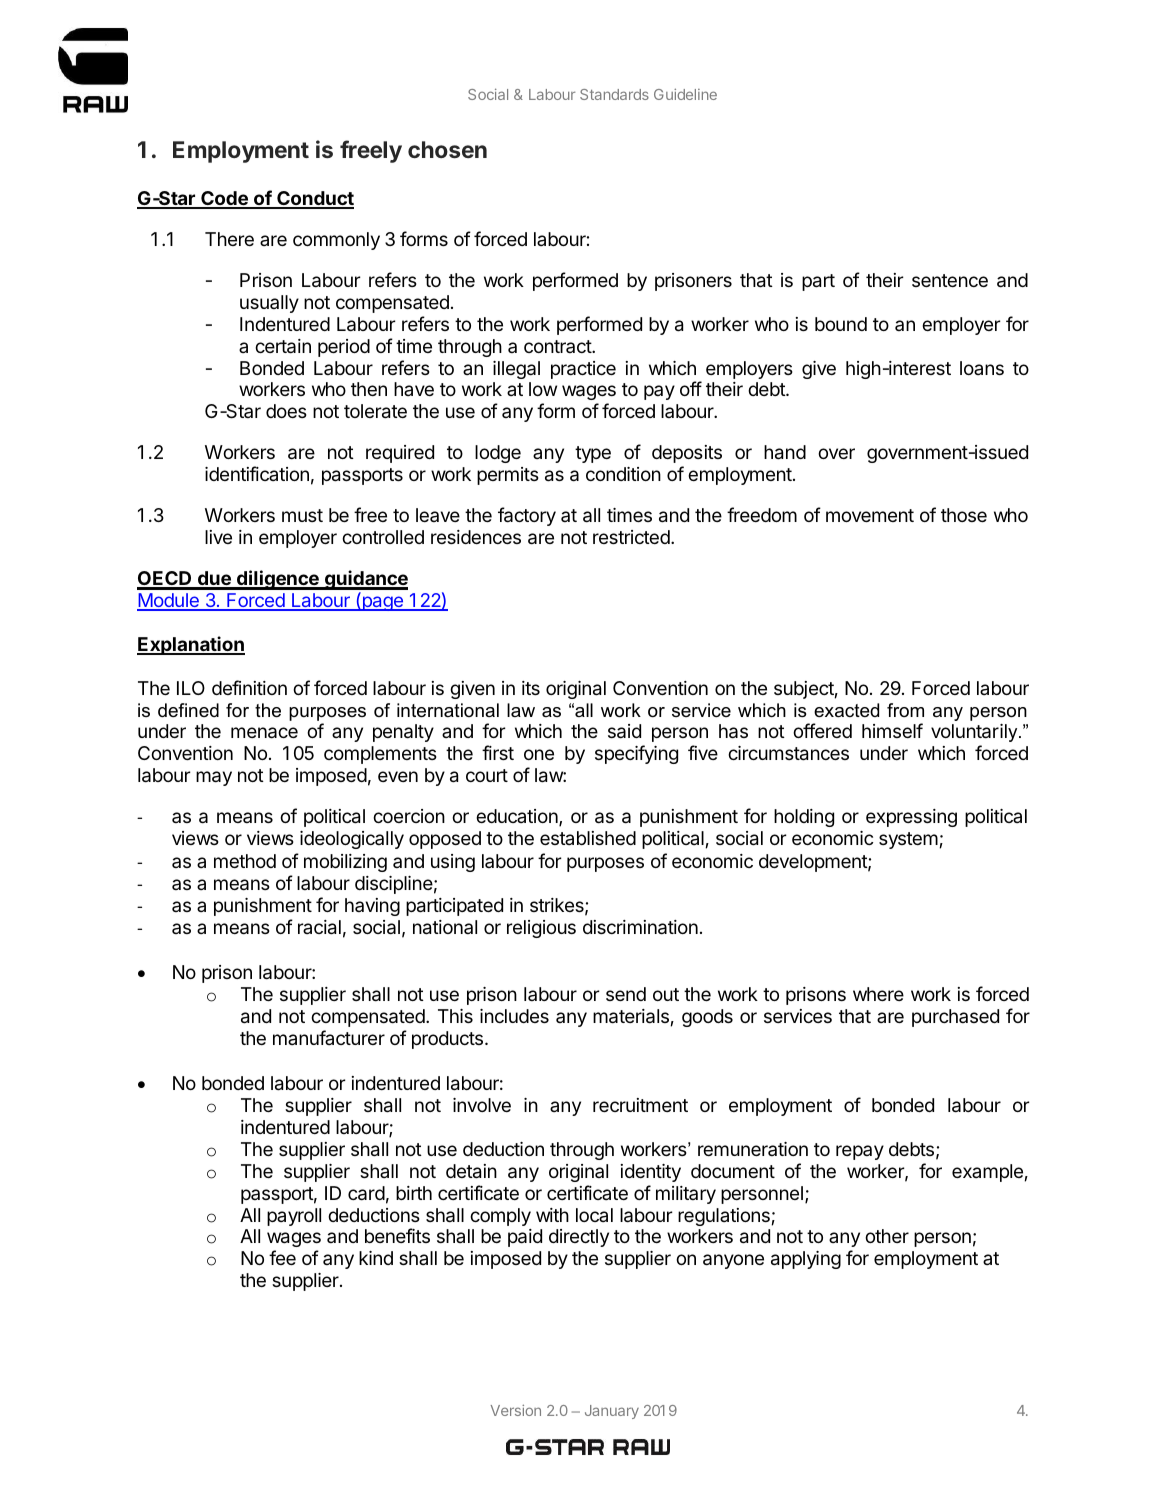 Image resolution: width=1166 pixels, height=1509 pixels. I want to click on where, so click(878, 994).
